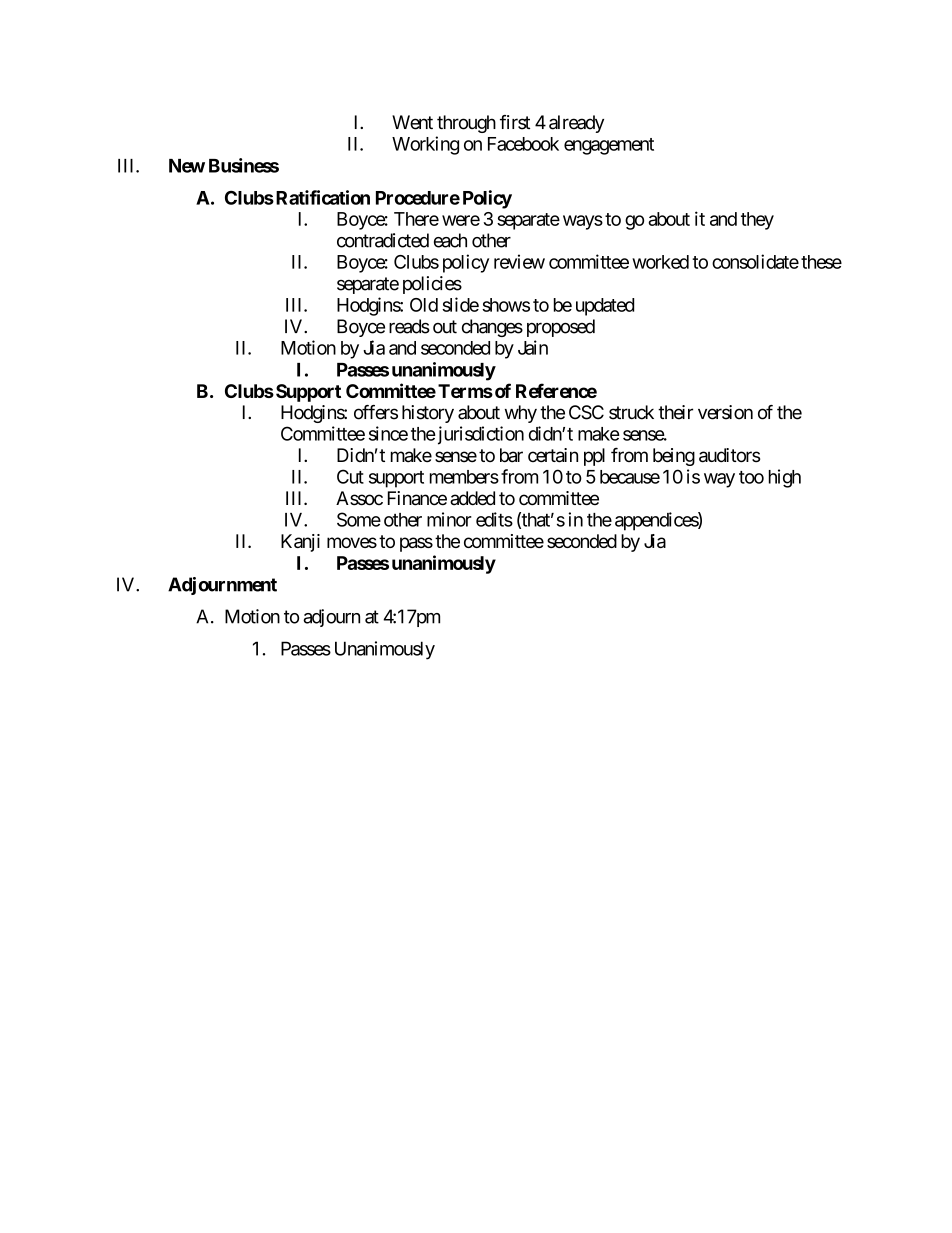 Image resolution: width=952 pixels, height=1233 pixels. What do you see at coordinates (359, 519) in the document?
I see `Some` at bounding box center [359, 519].
